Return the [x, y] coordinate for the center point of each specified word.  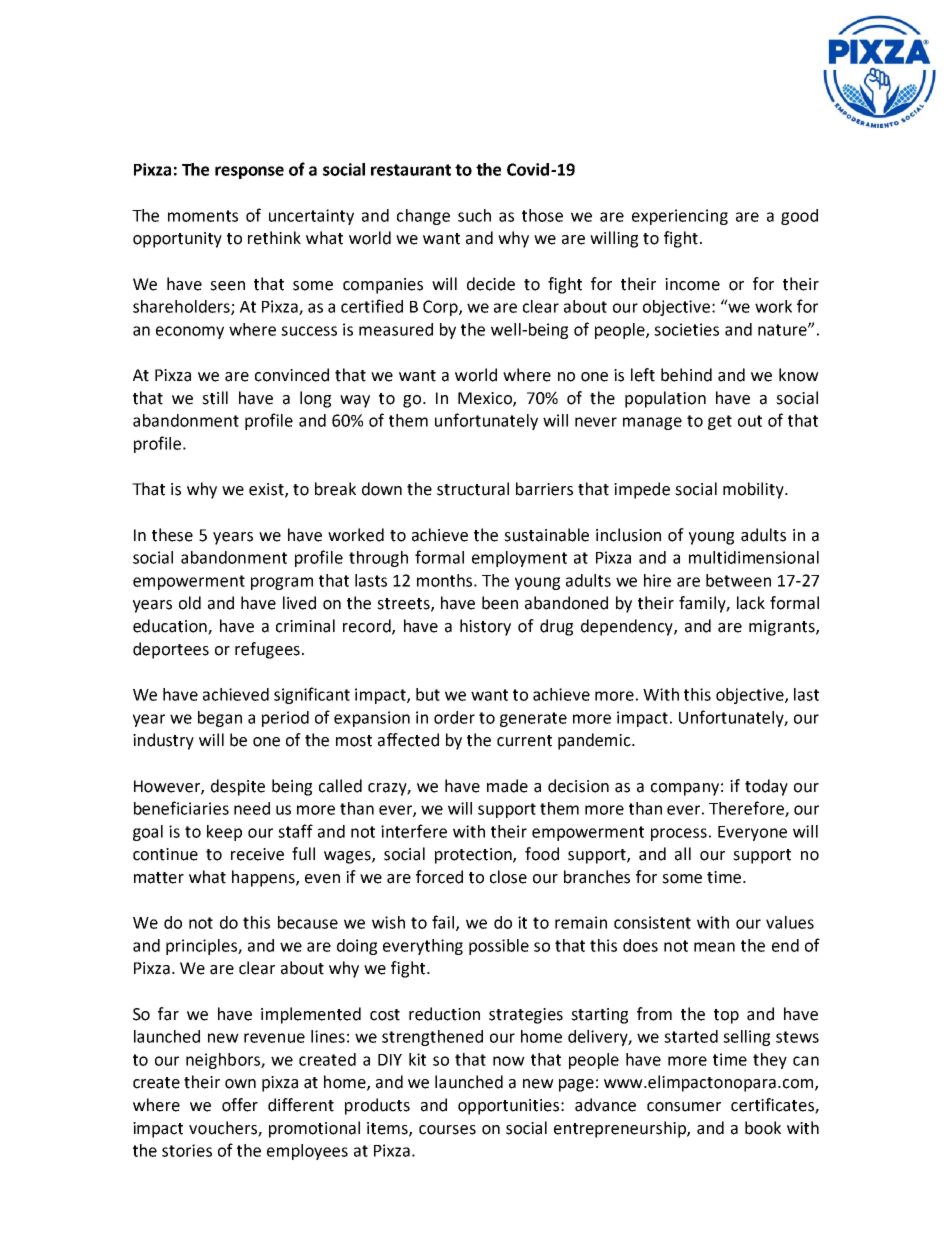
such [474, 215]
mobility [754, 490]
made [507, 786]
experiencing [680, 217]
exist [267, 490]
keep [224, 833]
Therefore [747, 809]
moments [203, 216]
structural [473, 489]
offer [240, 1105]
